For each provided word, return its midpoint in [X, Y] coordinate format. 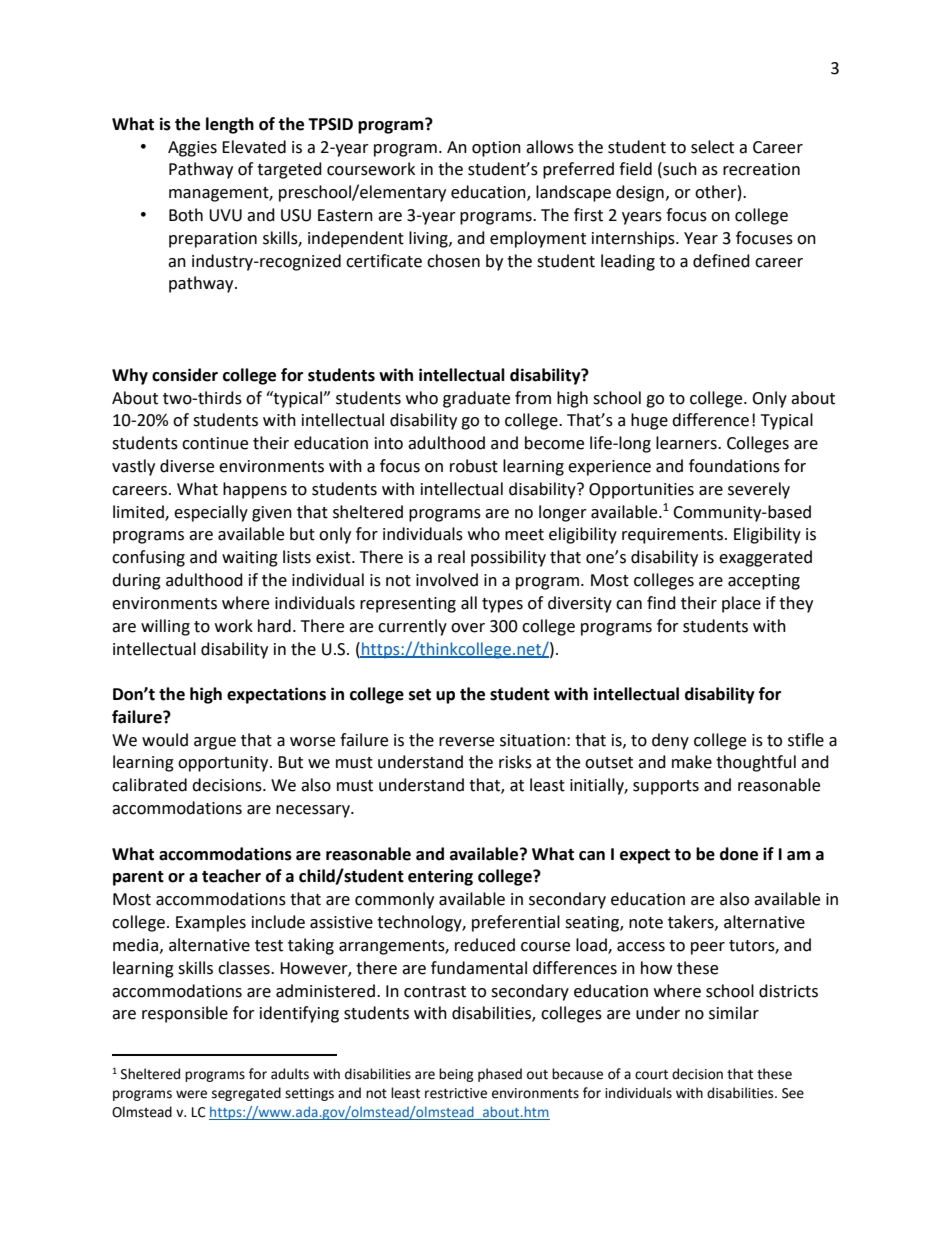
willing [165, 627]
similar [734, 1013]
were [191, 1094]
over [468, 628]
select [712, 147]
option [496, 149]
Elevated [254, 147]
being [456, 1075]
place [741, 604]
